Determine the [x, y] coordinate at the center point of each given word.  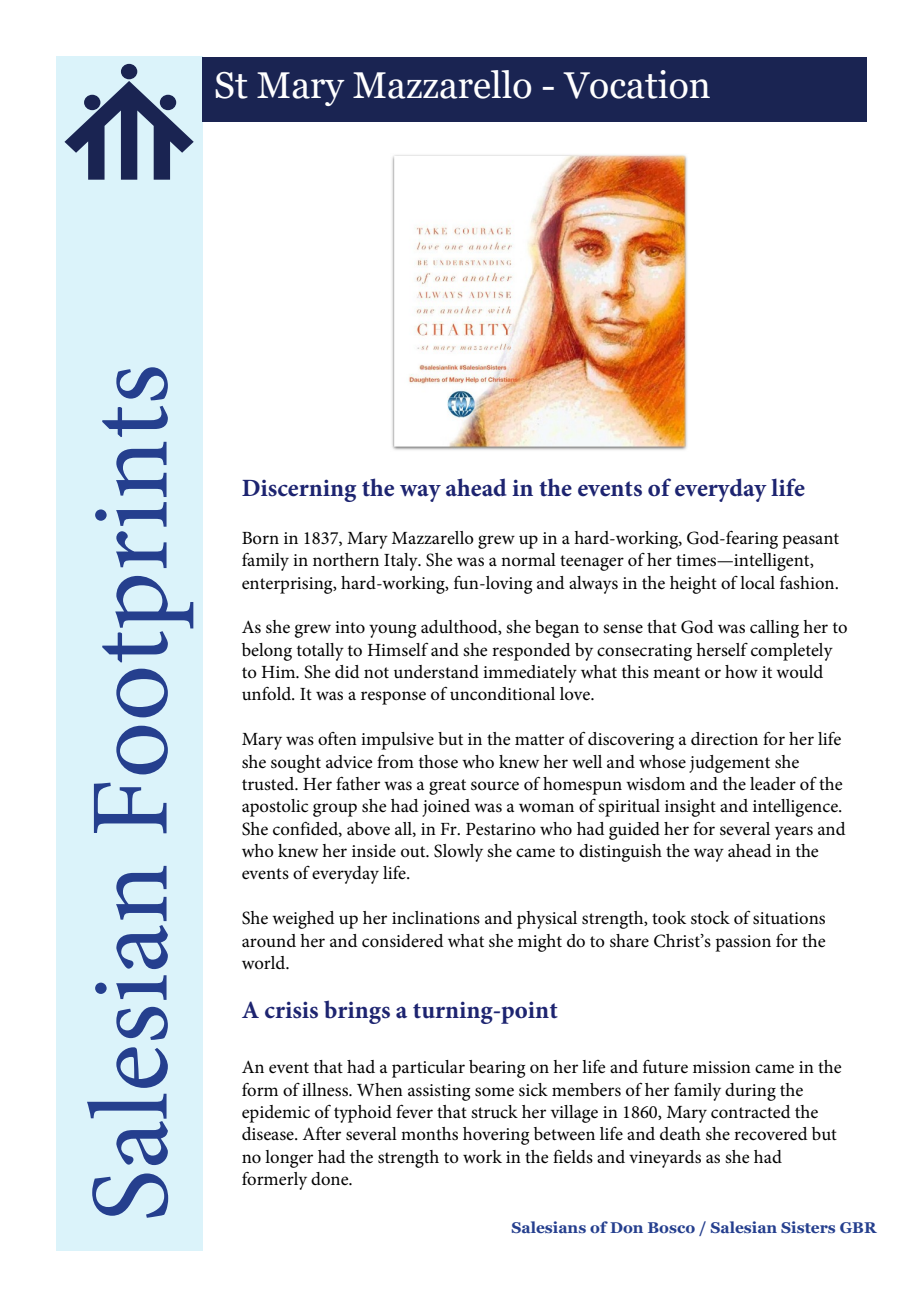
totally [320, 652]
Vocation [636, 84]
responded [531, 652]
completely [792, 652]
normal [528, 559]
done [331, 1179]
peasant [810, 541]
